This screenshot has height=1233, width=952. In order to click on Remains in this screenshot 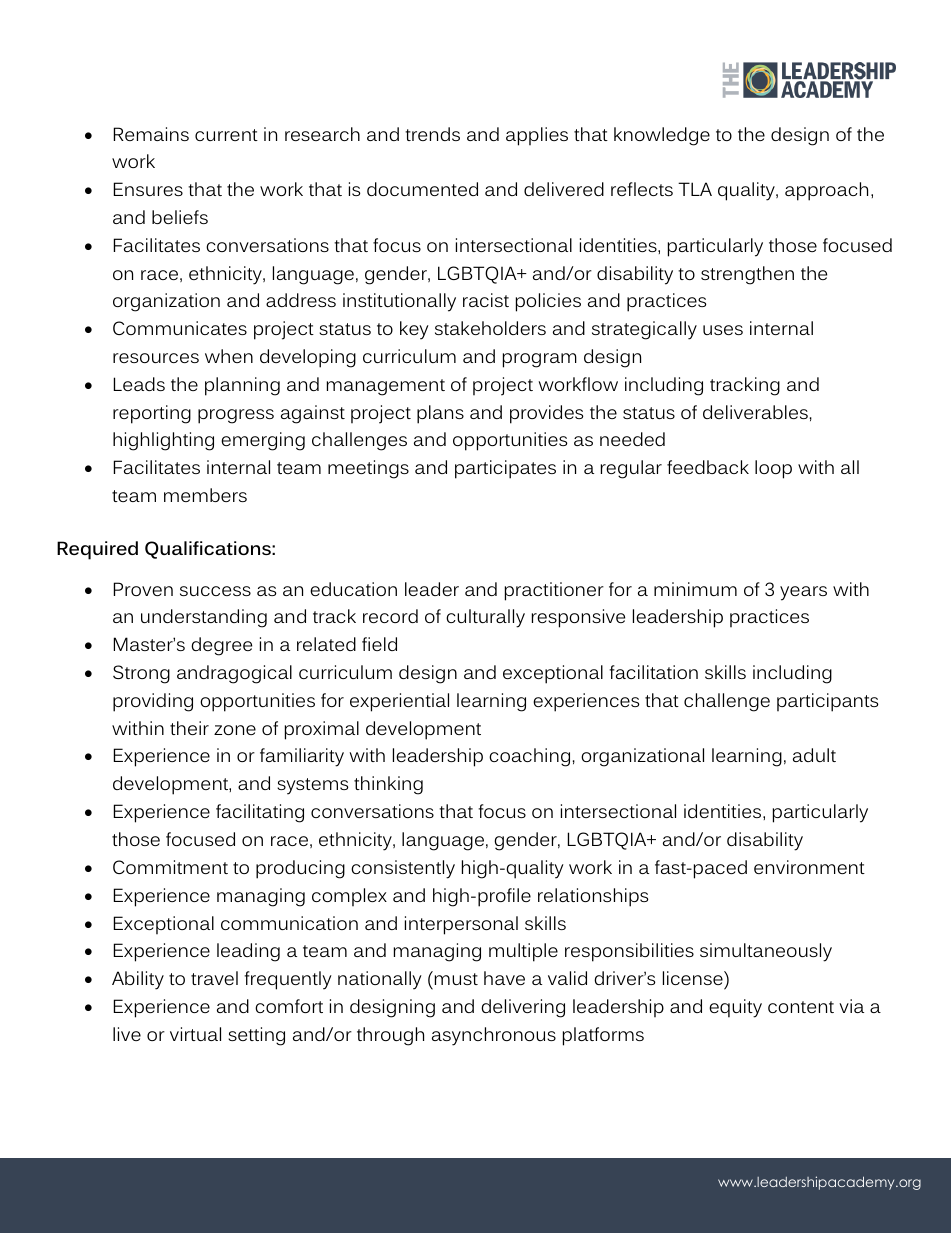, I will do `click(151, 134)`.
